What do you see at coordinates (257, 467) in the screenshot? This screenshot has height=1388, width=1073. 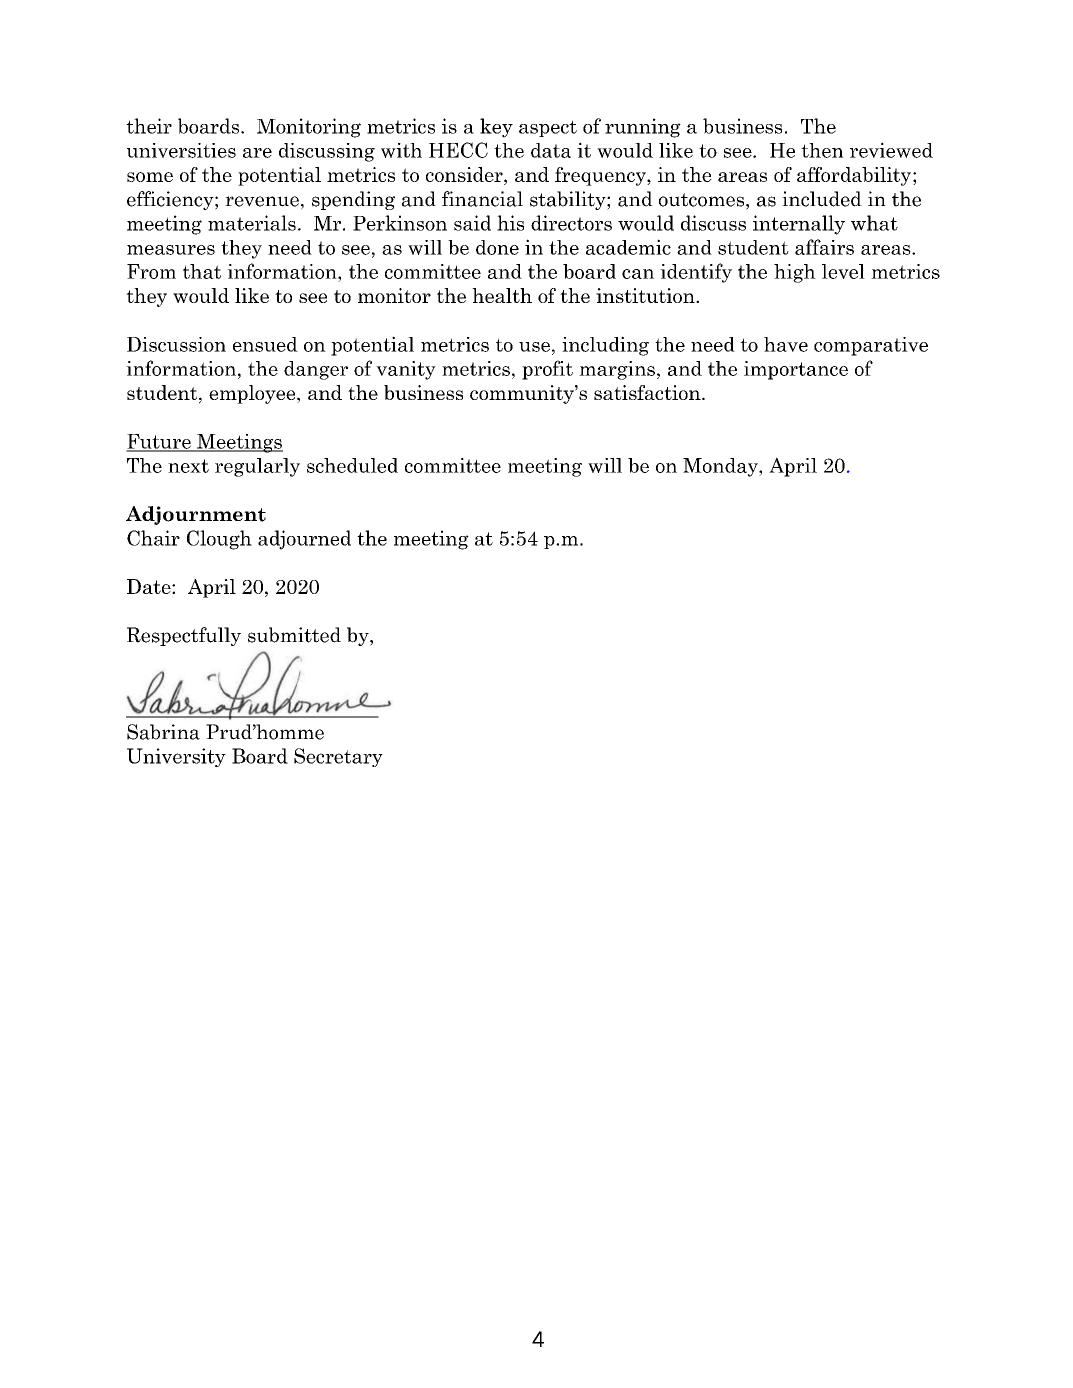 I see `regularly` at bounding box center [257, 467].
